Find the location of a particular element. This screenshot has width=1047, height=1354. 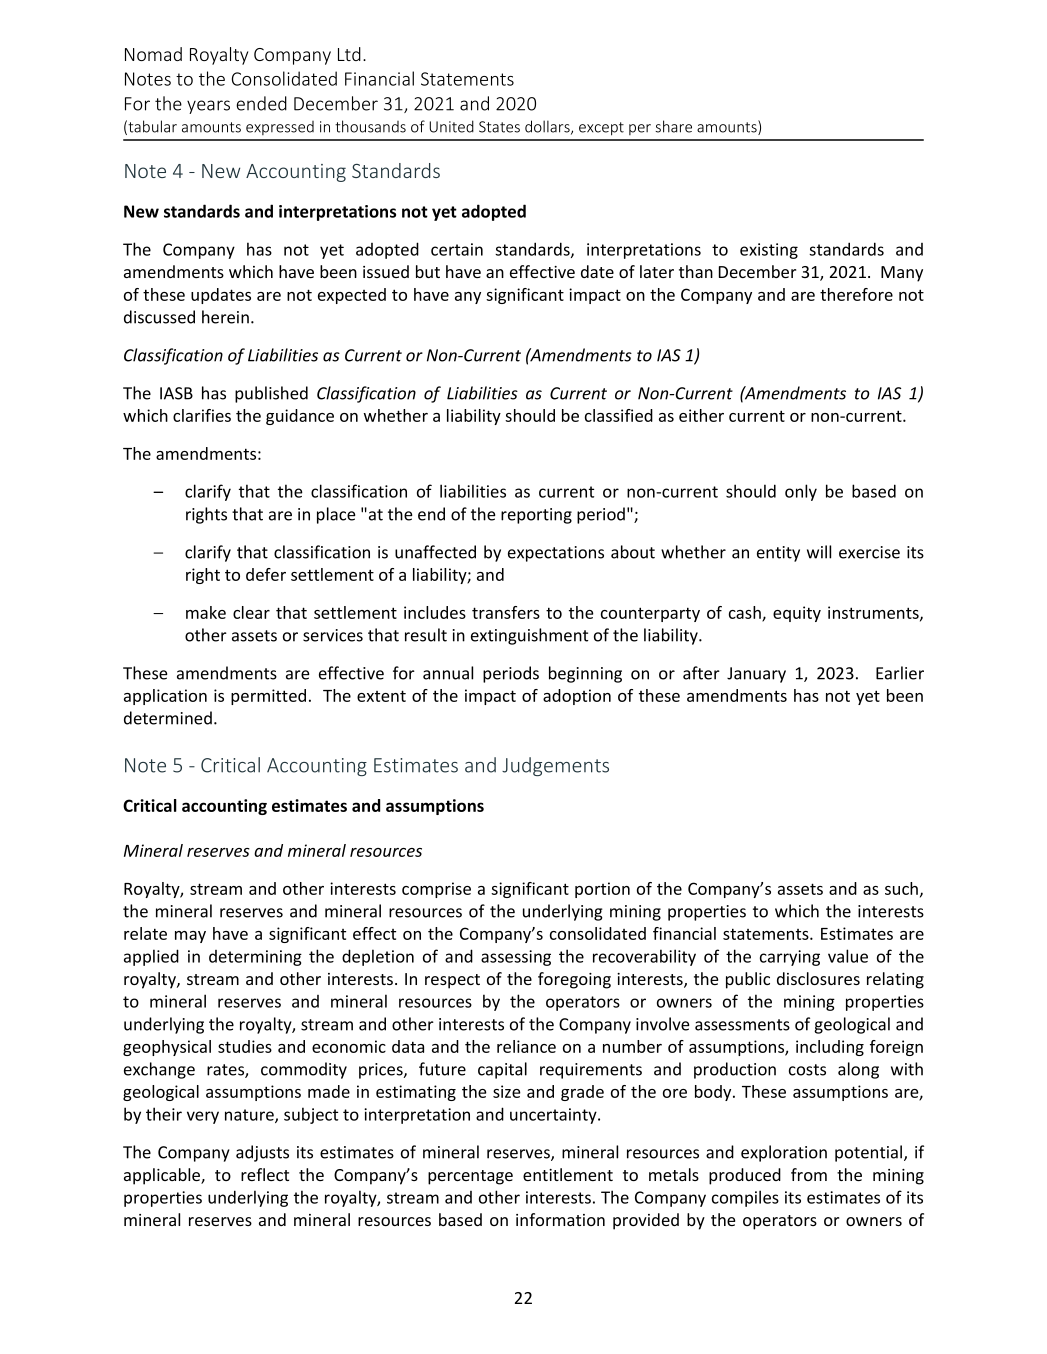

from is located at coordinates (809, 1174).
